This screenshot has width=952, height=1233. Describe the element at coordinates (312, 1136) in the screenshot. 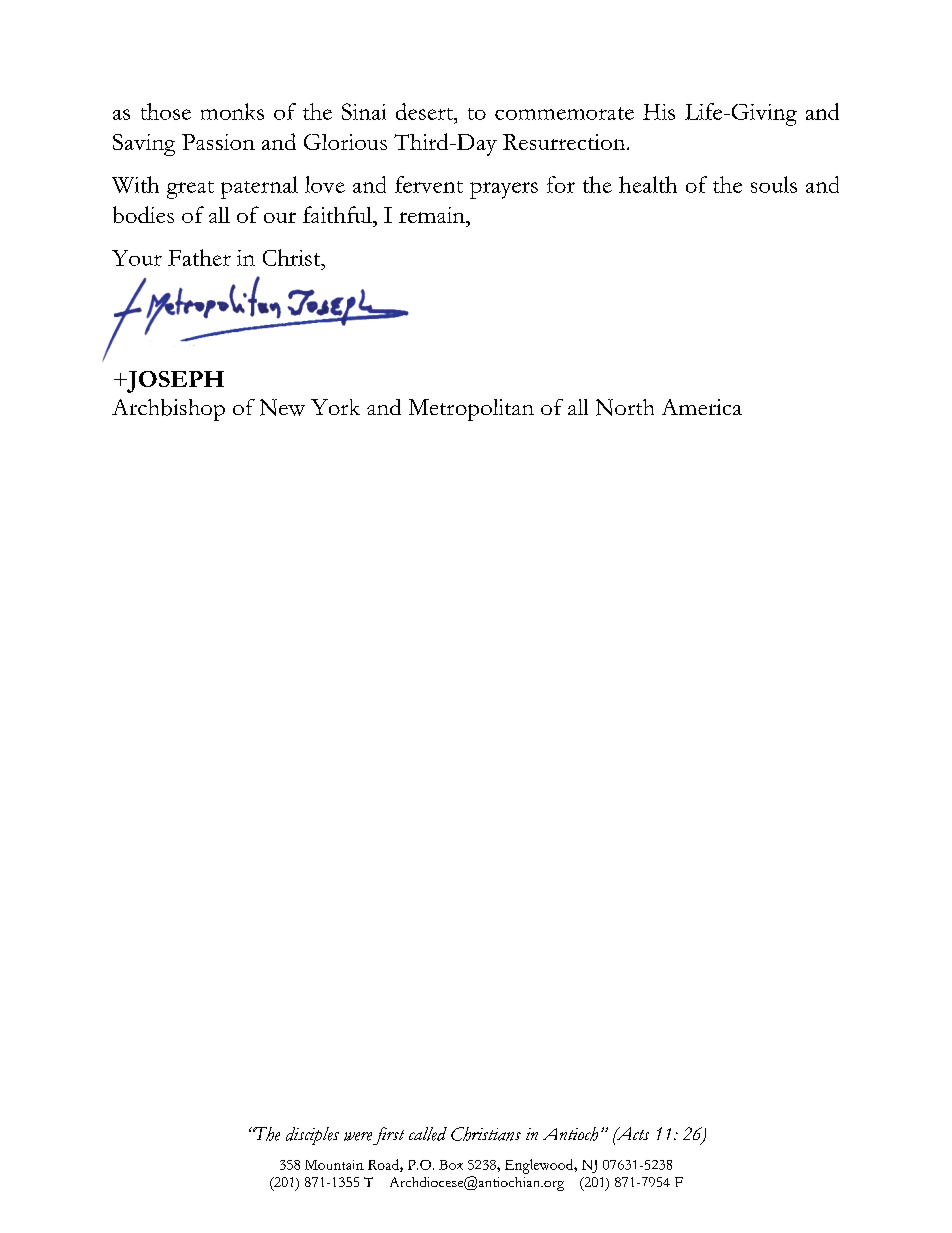

I see `disciples` at that location.
